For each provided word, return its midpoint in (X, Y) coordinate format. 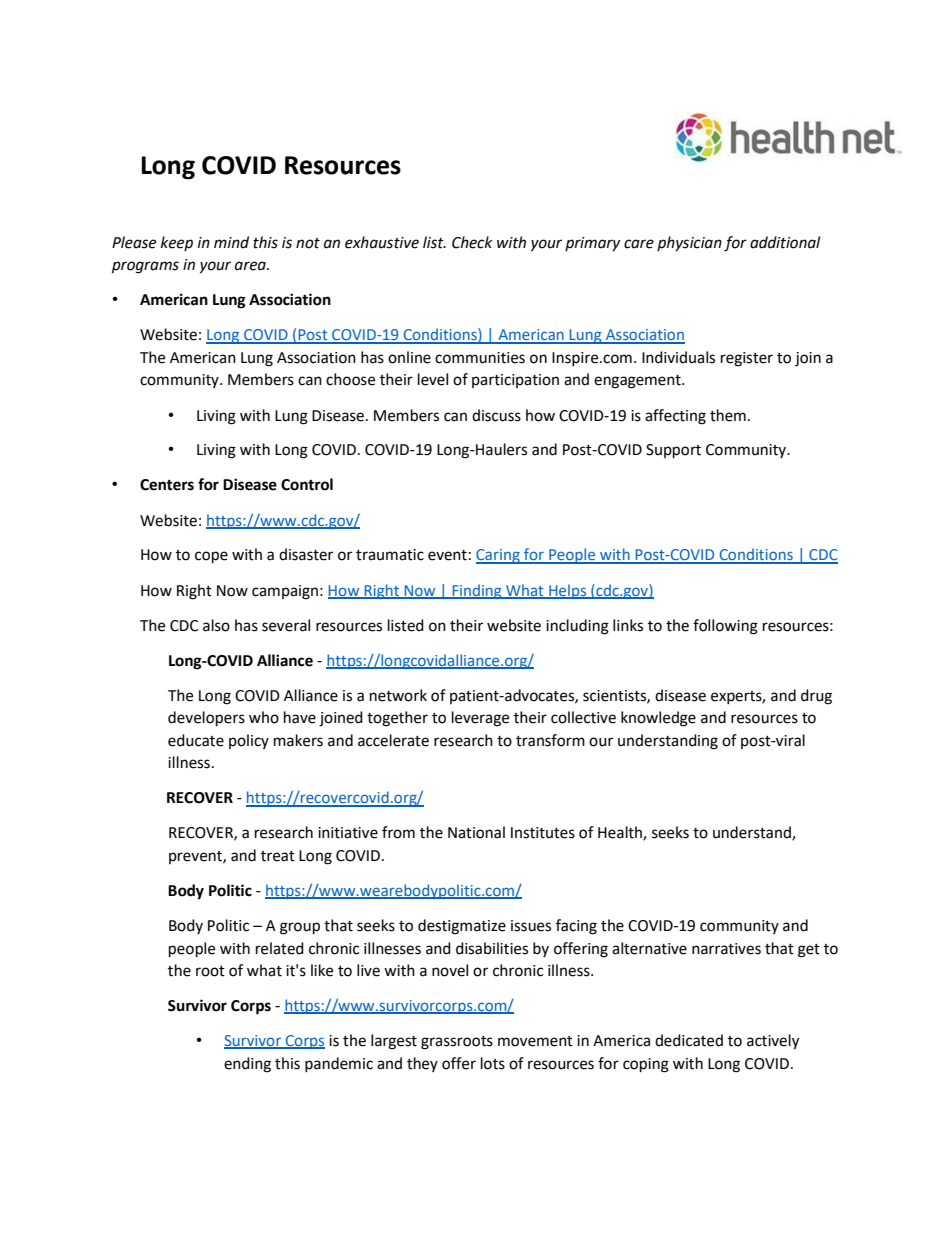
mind (231, 242)
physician (689, 243)
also (216, 625)
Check (472, 242)
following (725, 627)
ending (247, 1065)
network (398, 695)
